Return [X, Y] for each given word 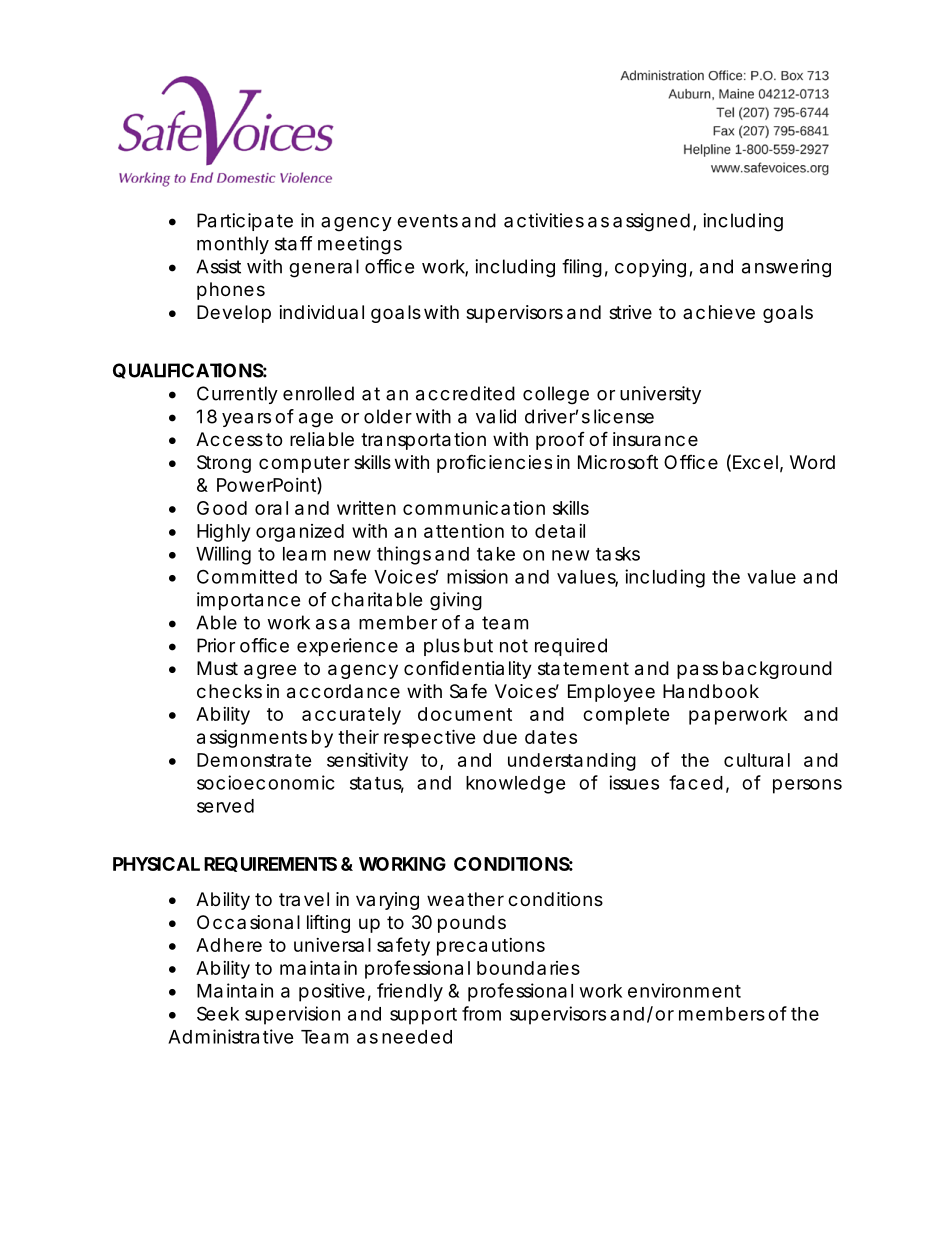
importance [248, 601]
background [777, 670]
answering [786, 268]
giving [456, 601]
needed [417, 1037]
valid [496, 416]
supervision [292, 1015]
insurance [655, 439]
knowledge [516, 785]
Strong [224, 464]
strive [630, 312]
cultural [757, 760]
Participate [245, 222]
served [225, 806]
